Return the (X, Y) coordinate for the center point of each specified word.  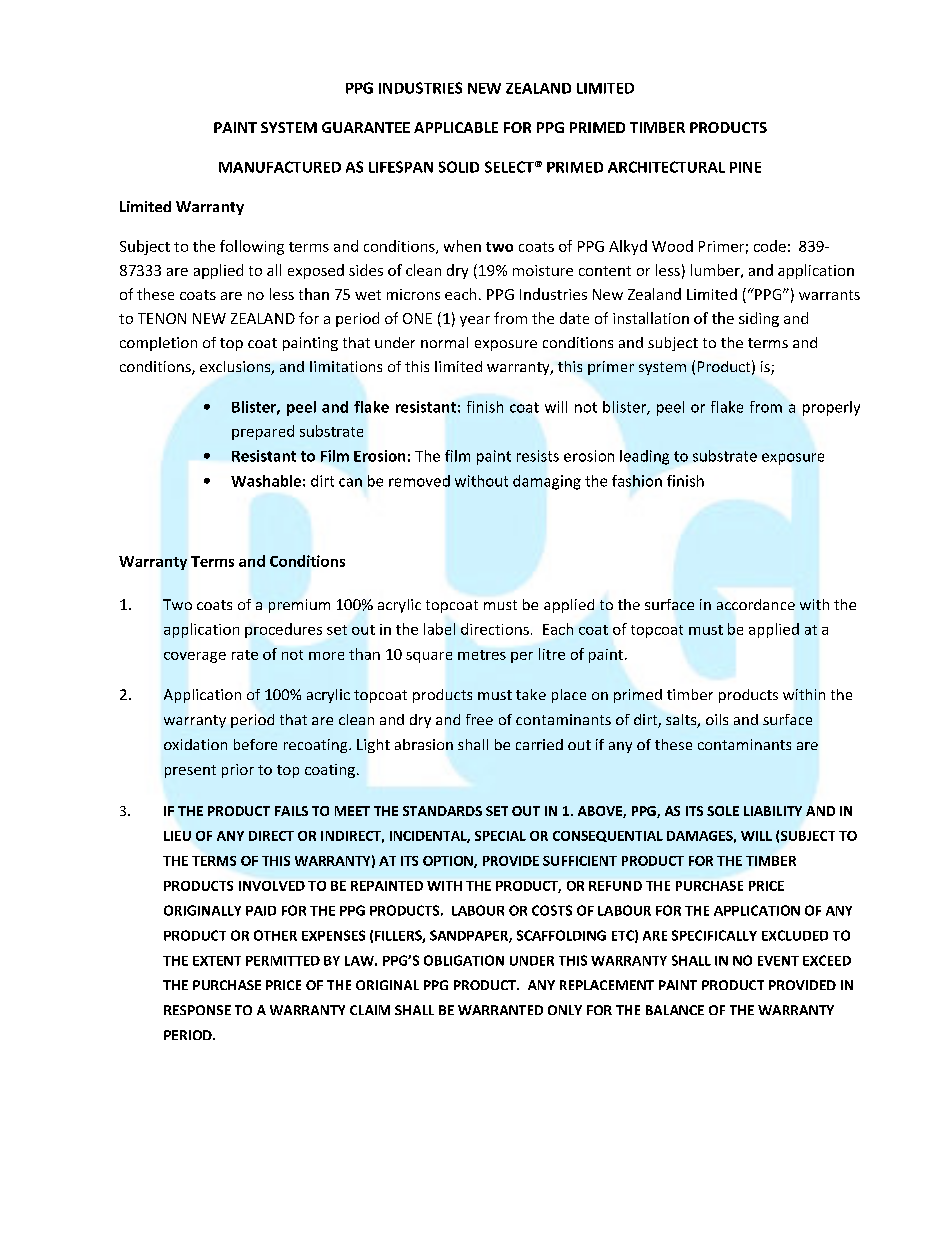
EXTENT (217, 961)
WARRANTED (500, 1010)
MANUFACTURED (280, 167)
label (439, 629)
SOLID (459, 167)
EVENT (778, 961)
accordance (756, 604)
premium (299, 606)
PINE (745, 167)
